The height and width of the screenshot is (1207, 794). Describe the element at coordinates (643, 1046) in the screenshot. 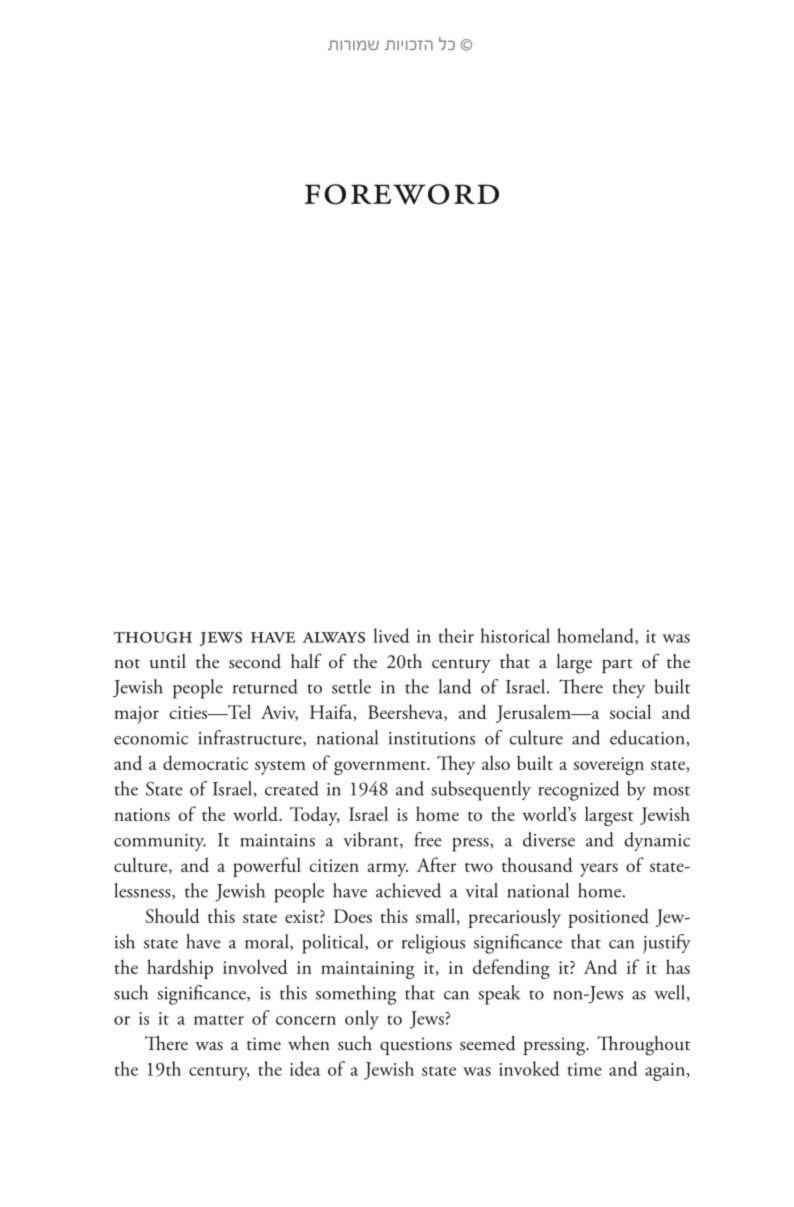

I see `Throughout` at that location.
